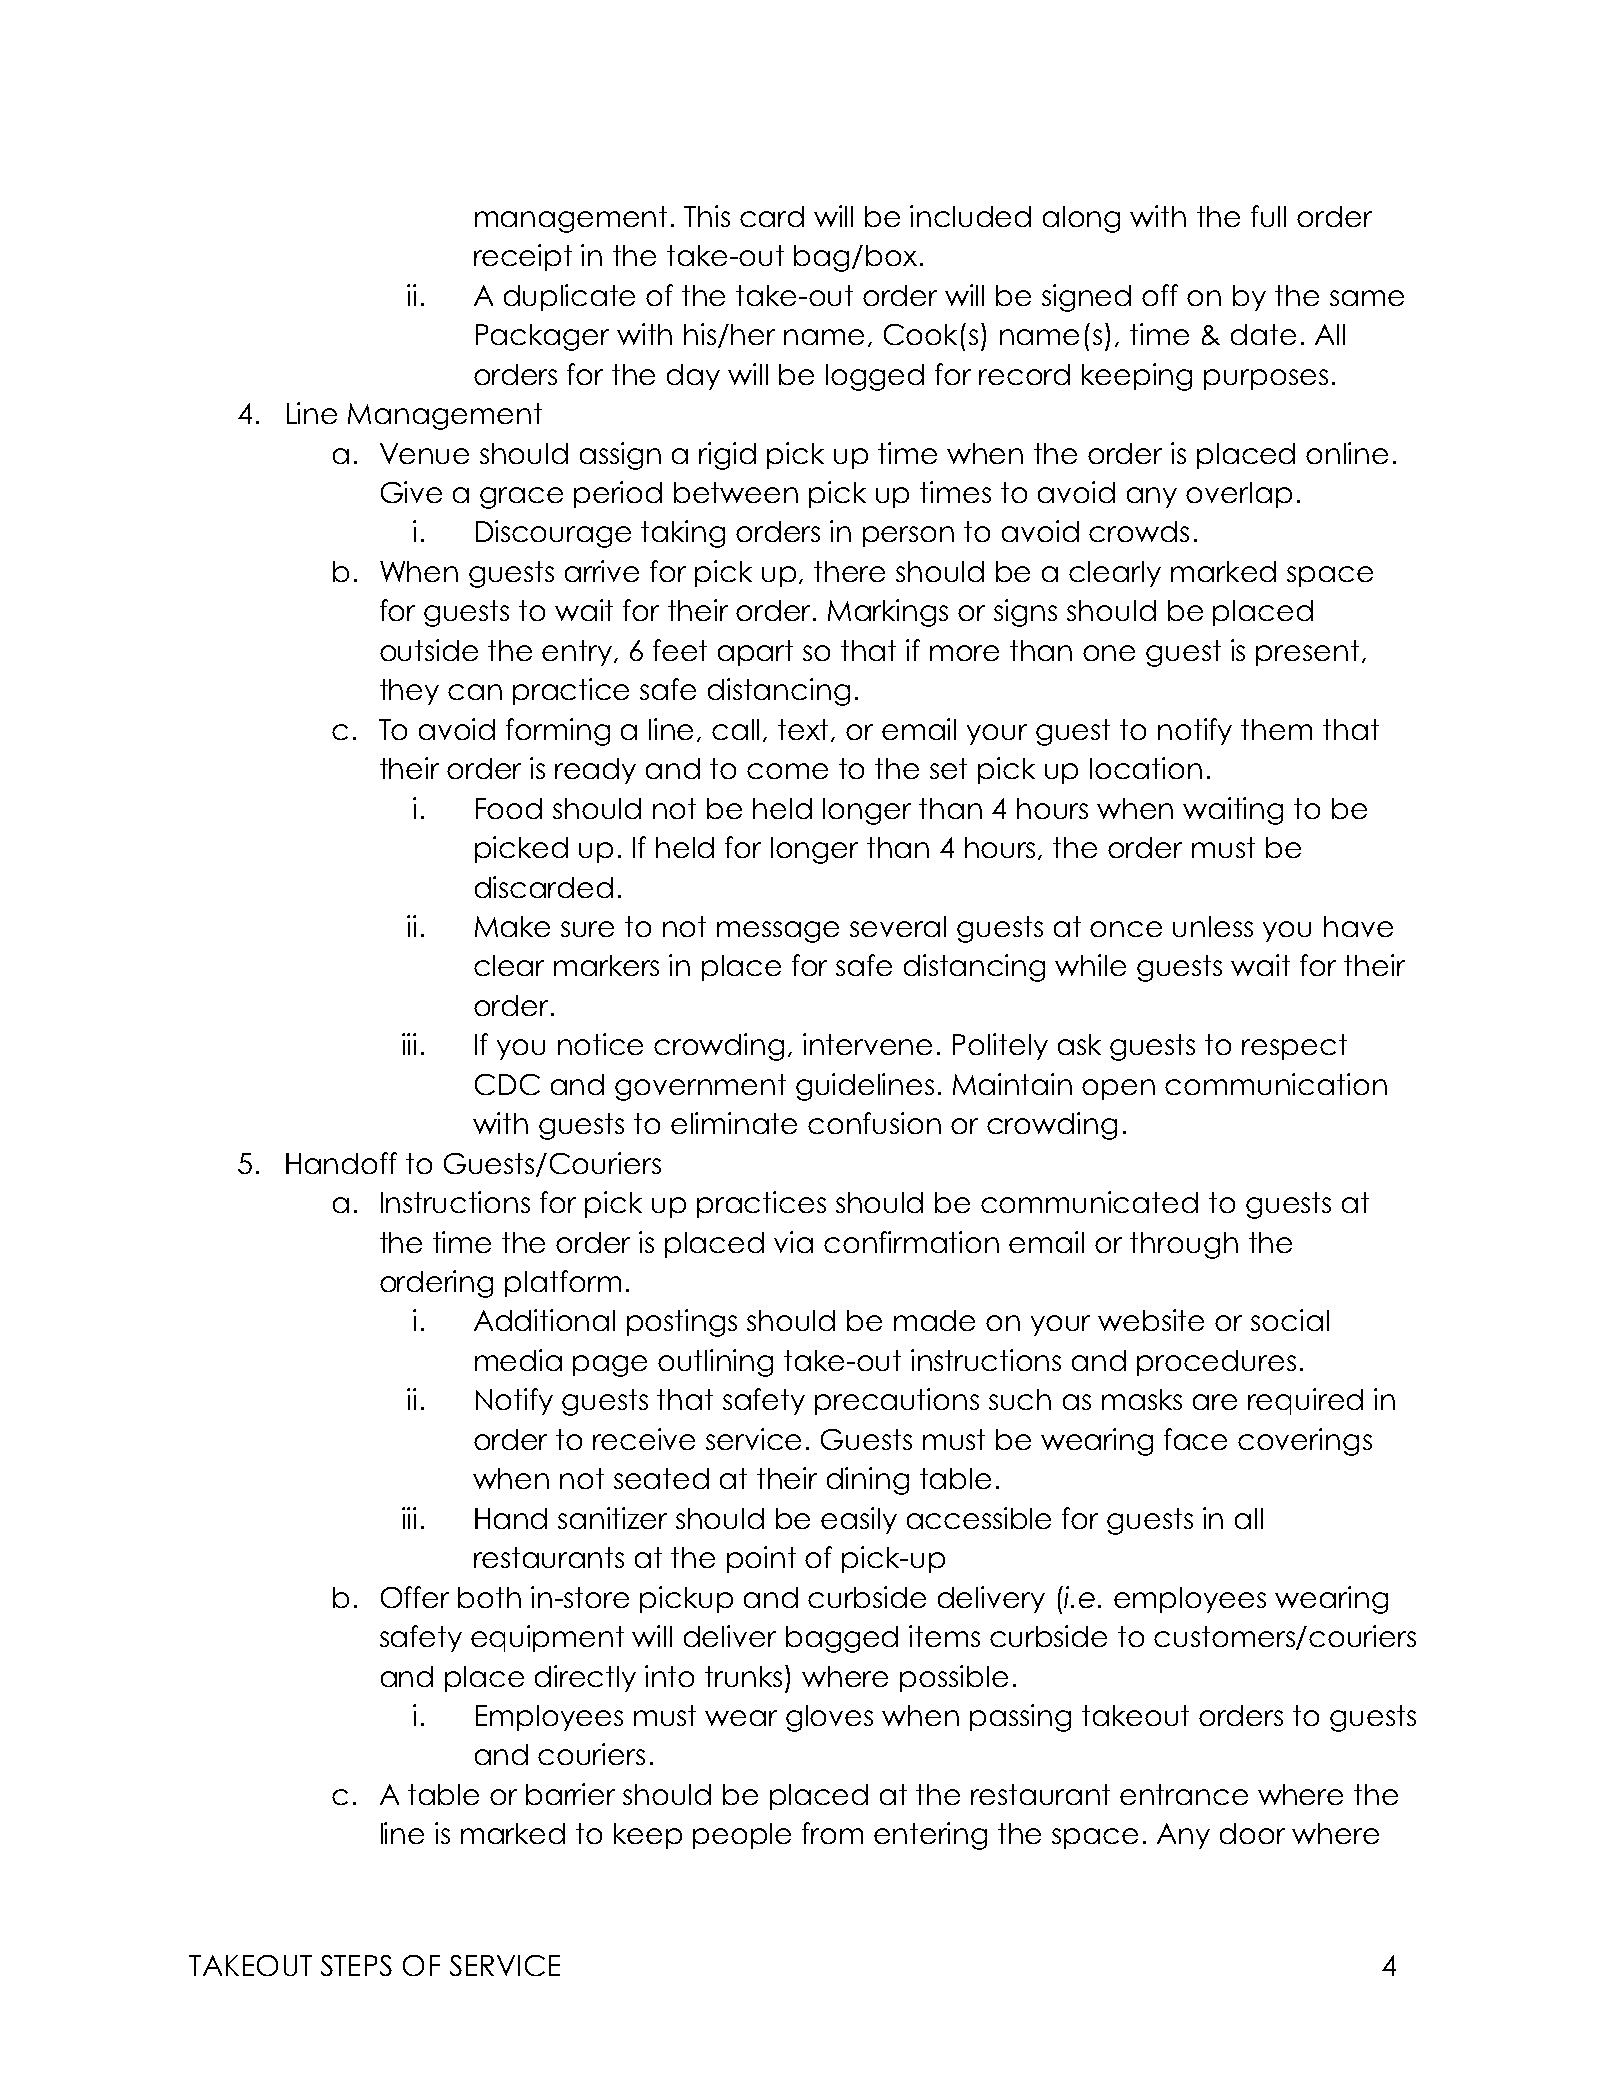 This document has width=1609, height=2083. I want to click on STEPS, so click(356, 1965).
